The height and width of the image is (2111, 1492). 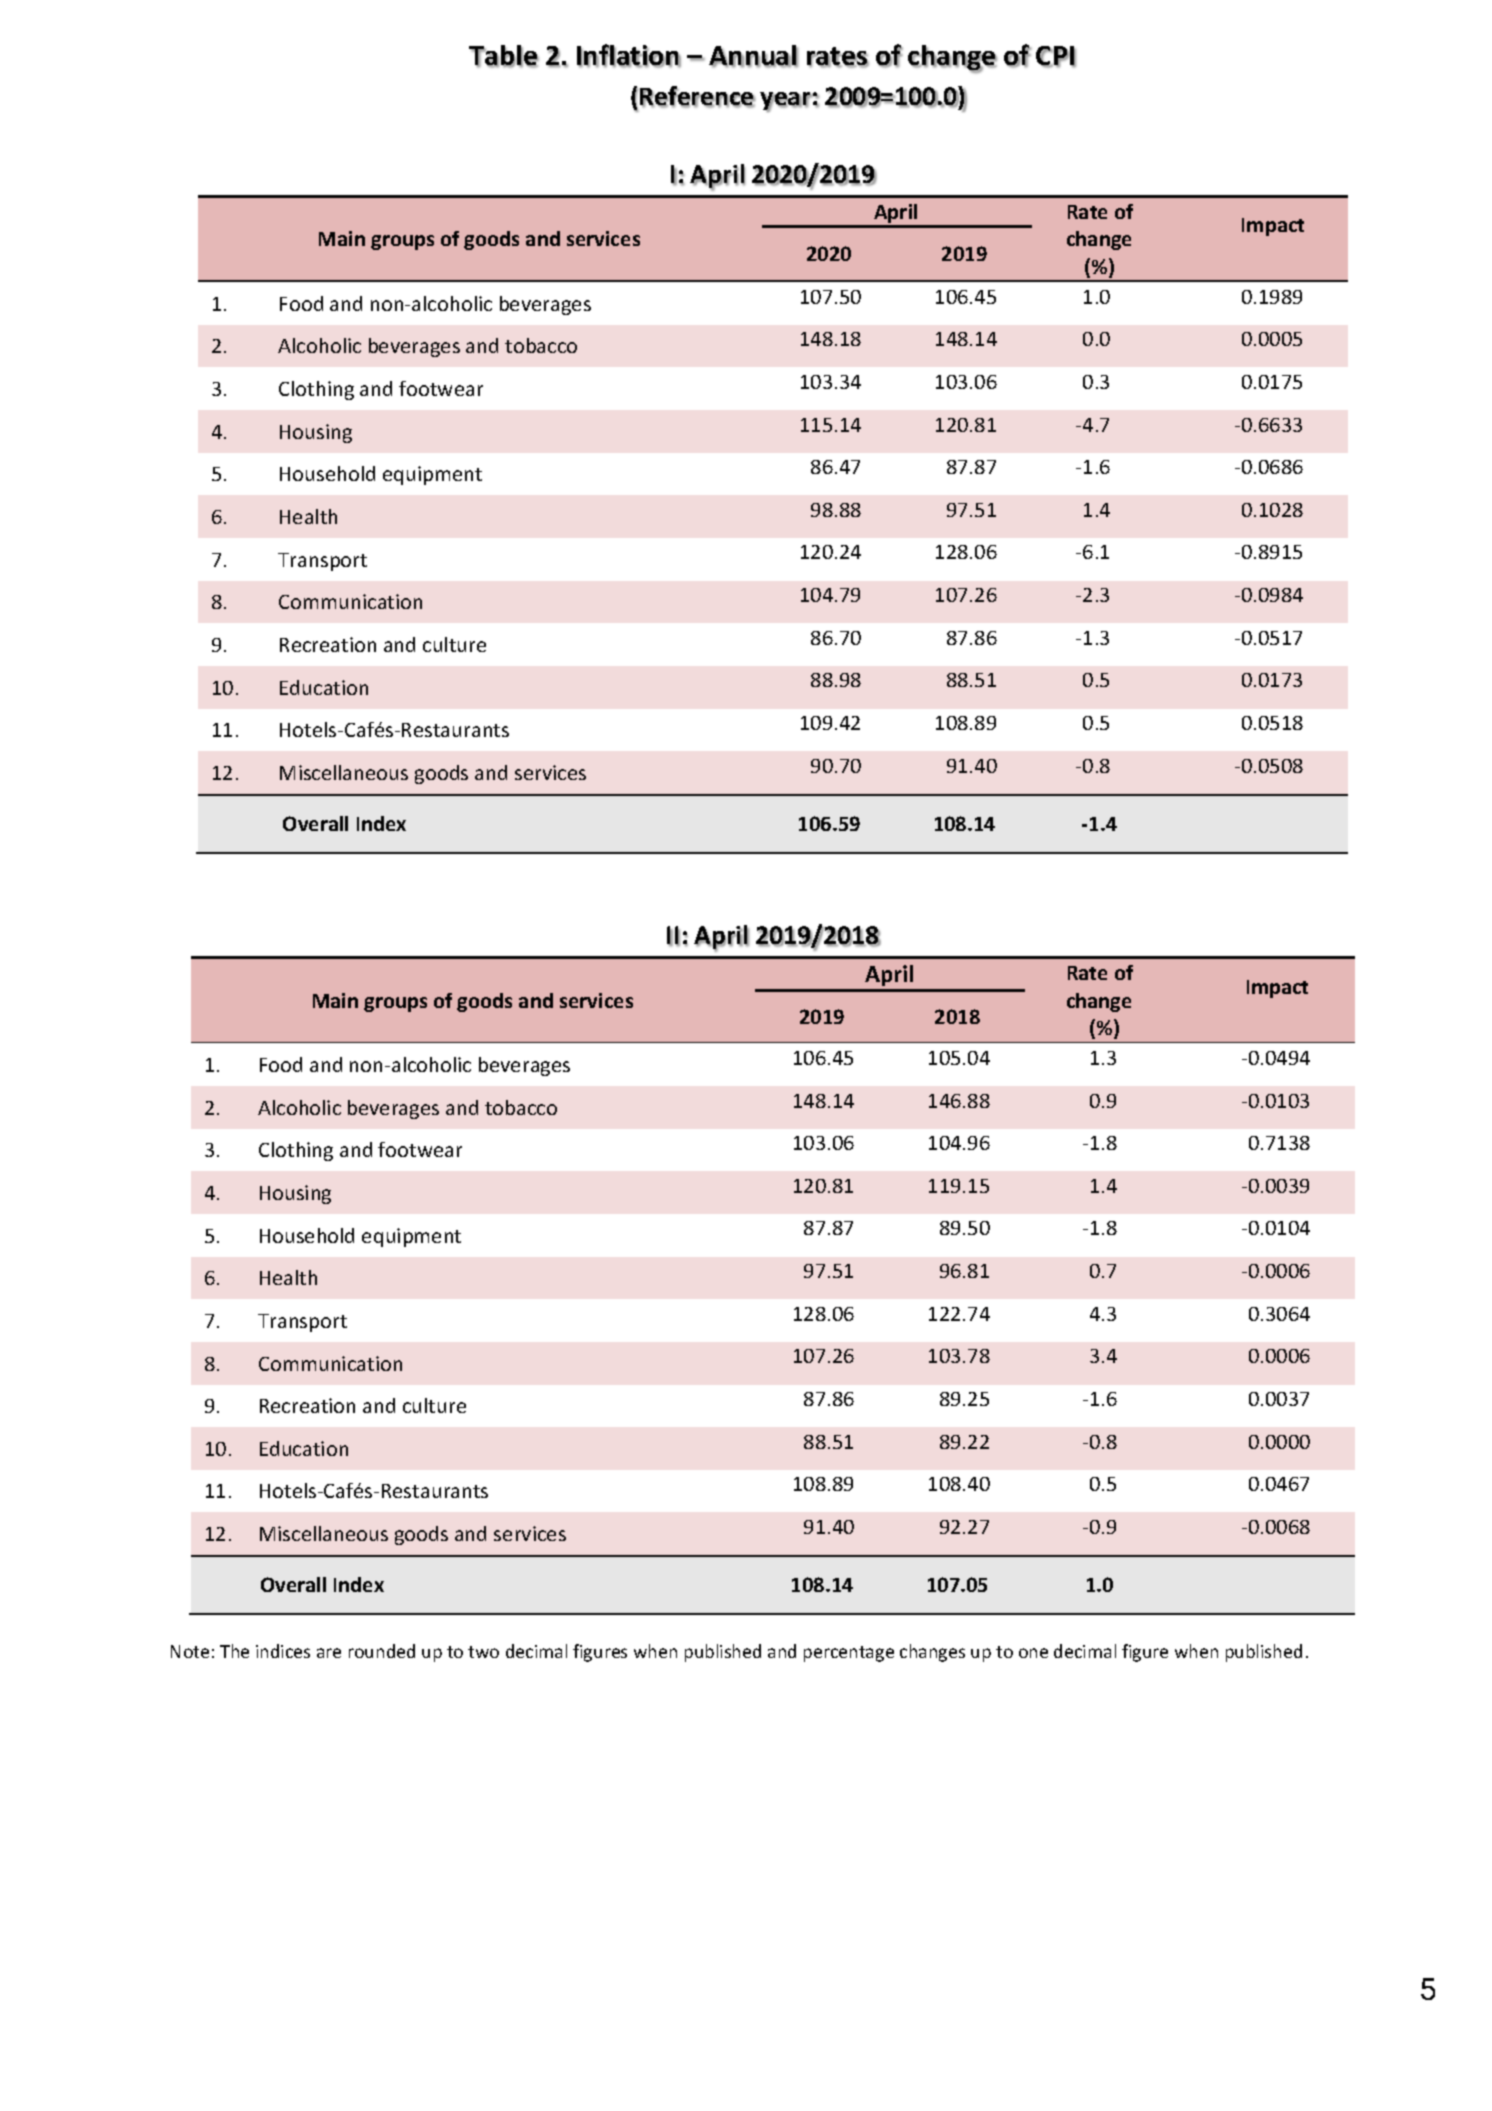 I want to click on are, so click(x=329, y=1653).
